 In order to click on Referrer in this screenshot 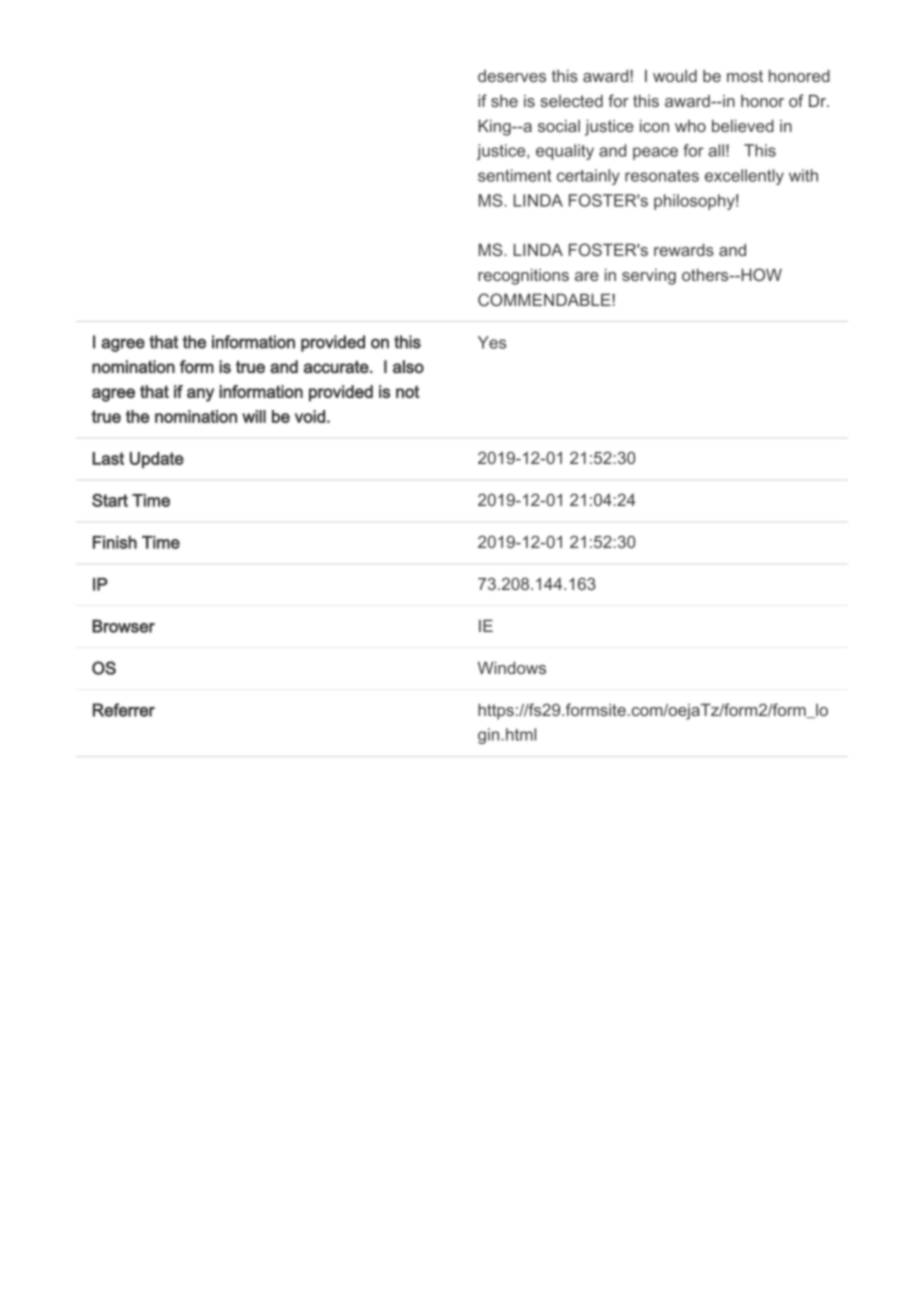, I will do `click(124, 710)`.
